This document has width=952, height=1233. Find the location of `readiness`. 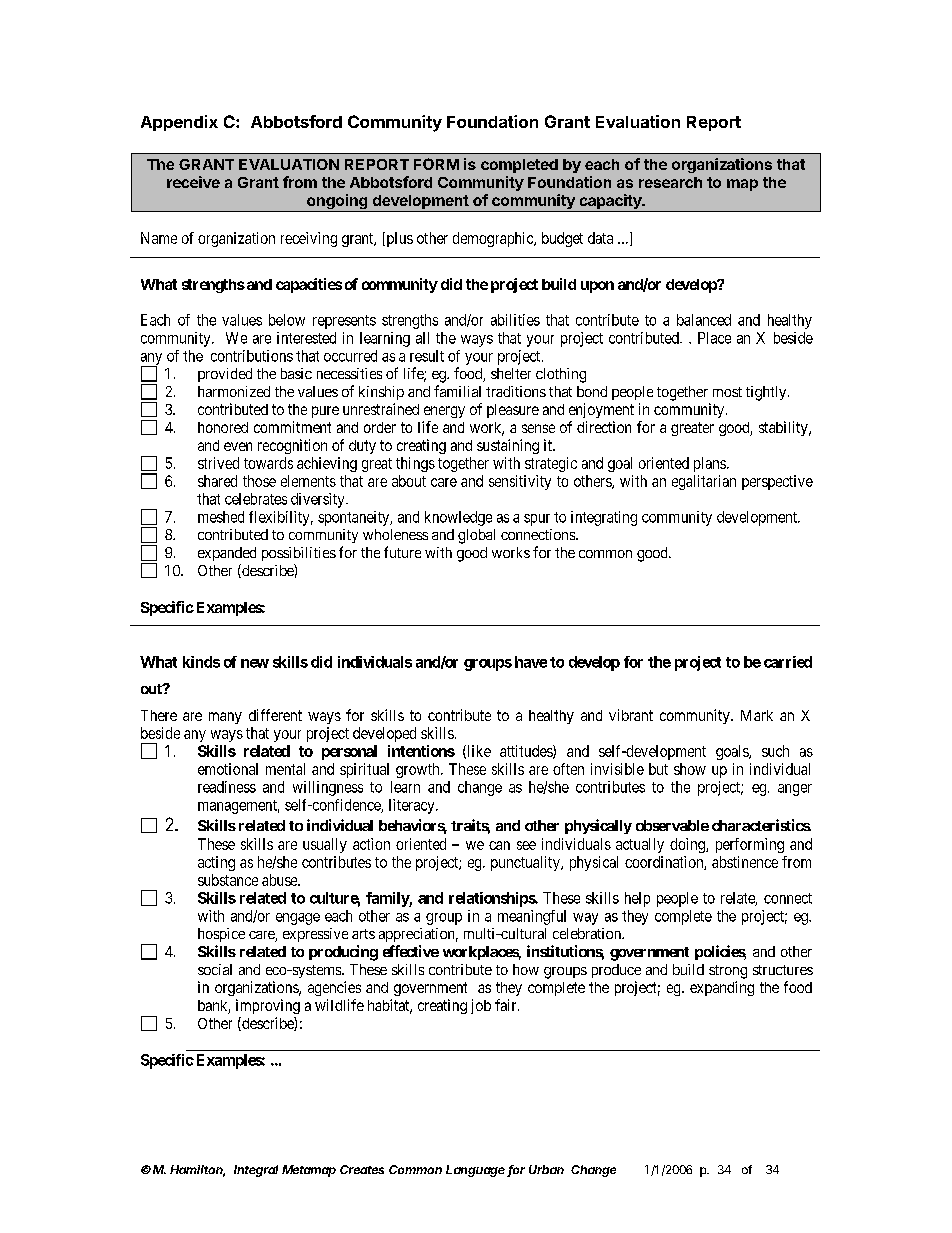

readiness is located at coordinates (227, 787).
